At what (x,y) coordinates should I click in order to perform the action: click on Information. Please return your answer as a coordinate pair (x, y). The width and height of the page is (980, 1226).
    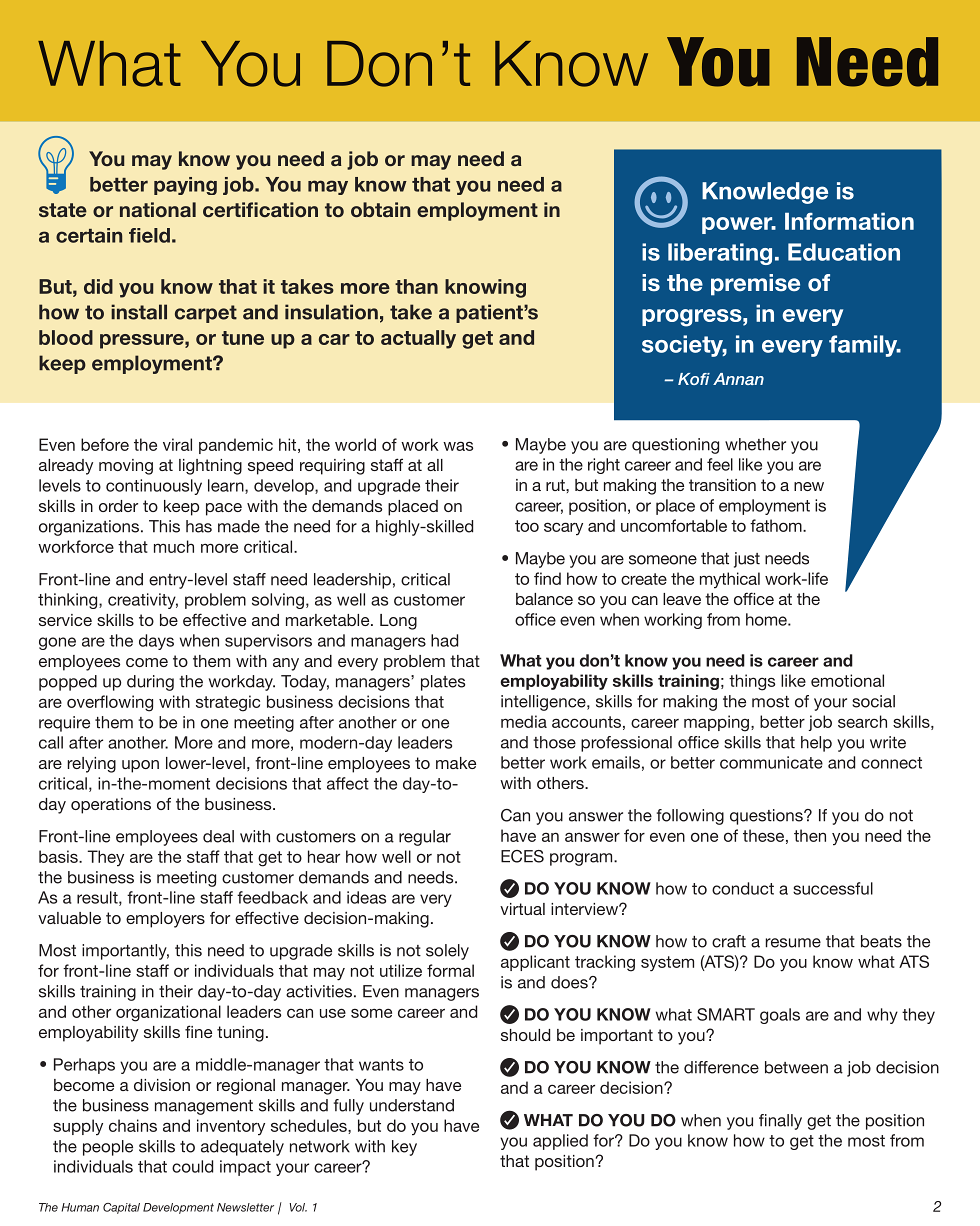
    Looking at the image, I should click on (849, 221).
